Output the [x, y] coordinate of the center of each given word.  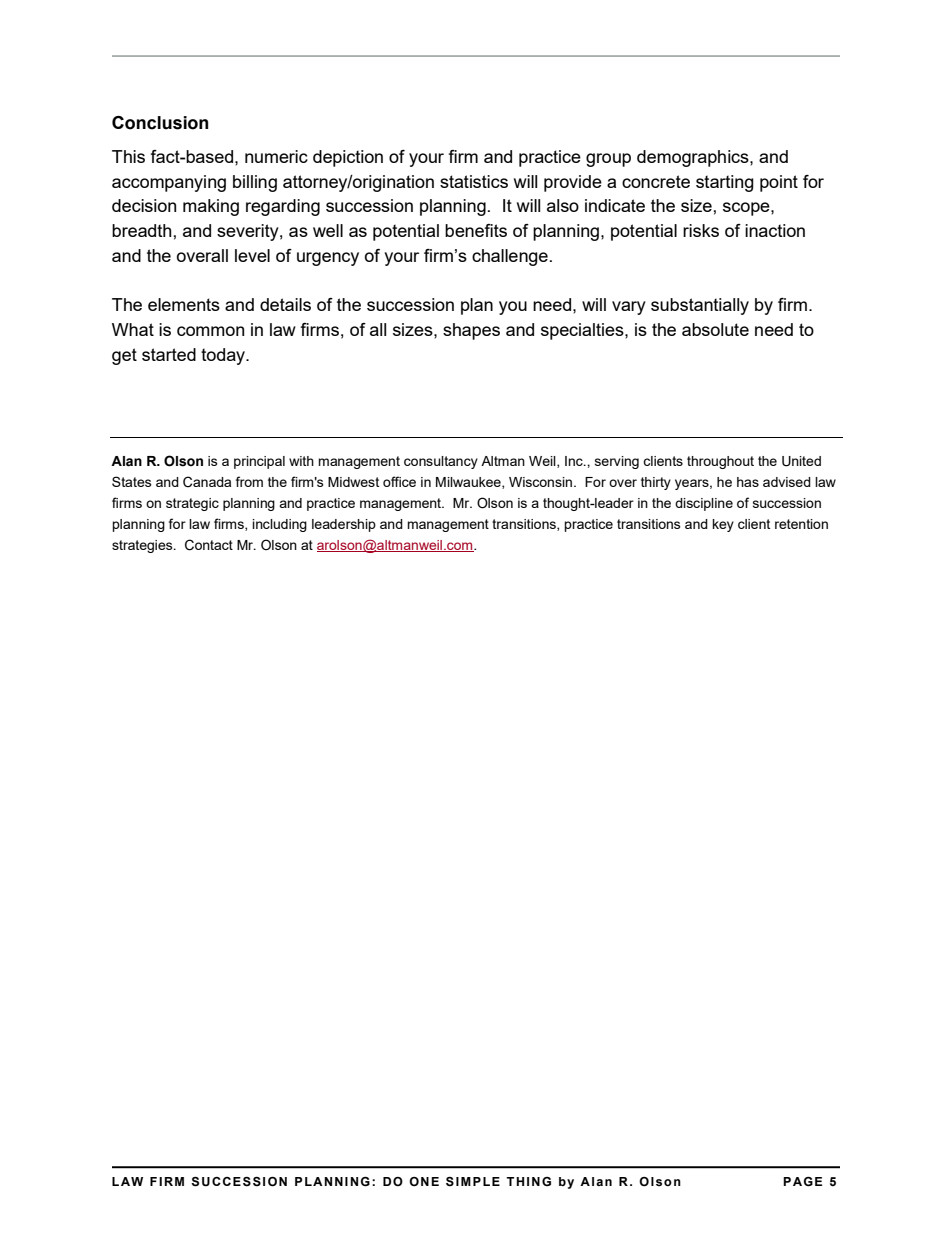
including [279, 525]
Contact [209, 545]
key [723, 525]
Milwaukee [469, 483]
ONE [424, 1182]
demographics [694, 158]
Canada [207, 482]
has [748, 482]
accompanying [169, 183]
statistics [474, 181]
